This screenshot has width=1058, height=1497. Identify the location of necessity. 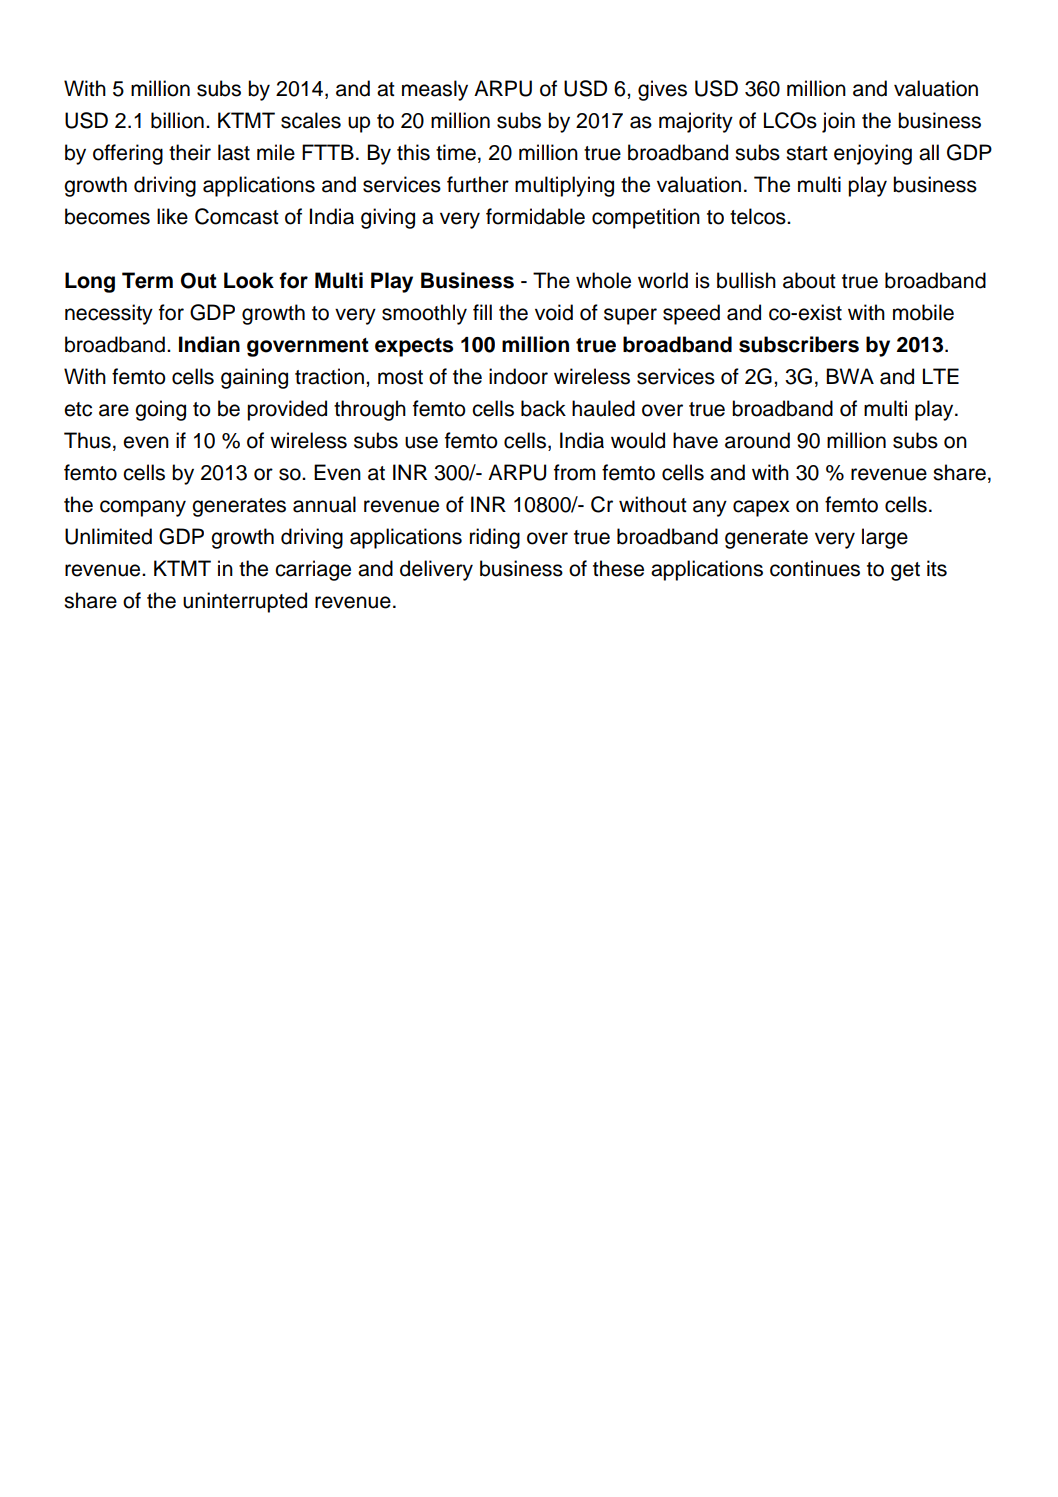
(109, 314).
